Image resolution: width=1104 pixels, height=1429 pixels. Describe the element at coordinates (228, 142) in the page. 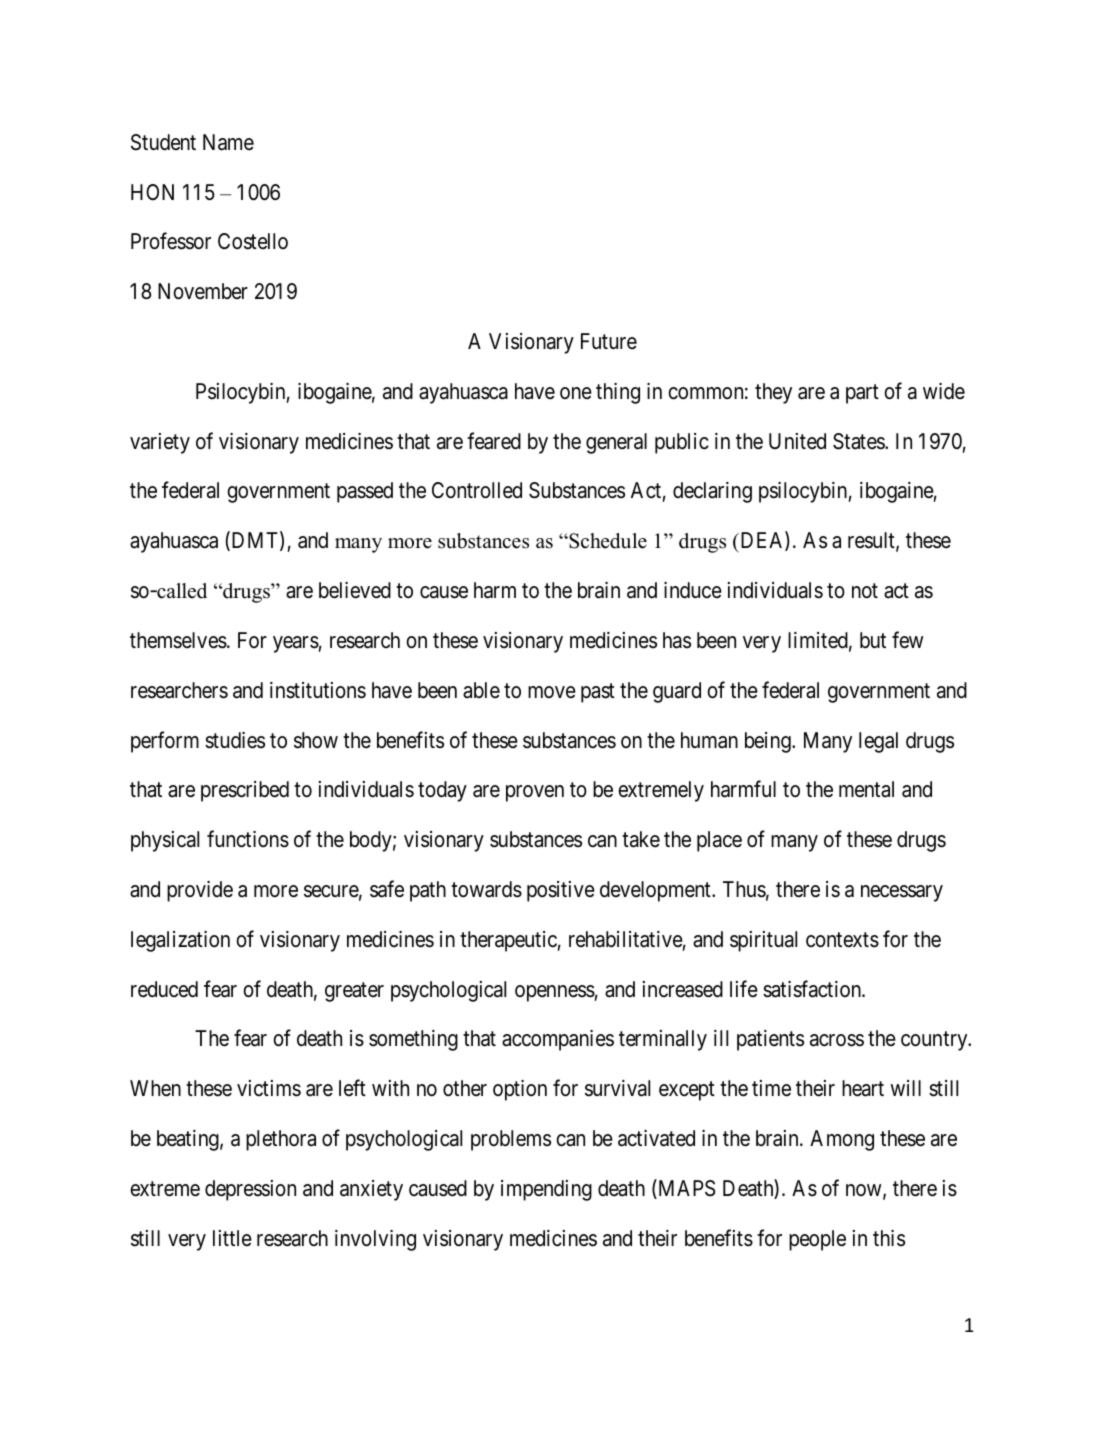

I see `Name` at that location.
